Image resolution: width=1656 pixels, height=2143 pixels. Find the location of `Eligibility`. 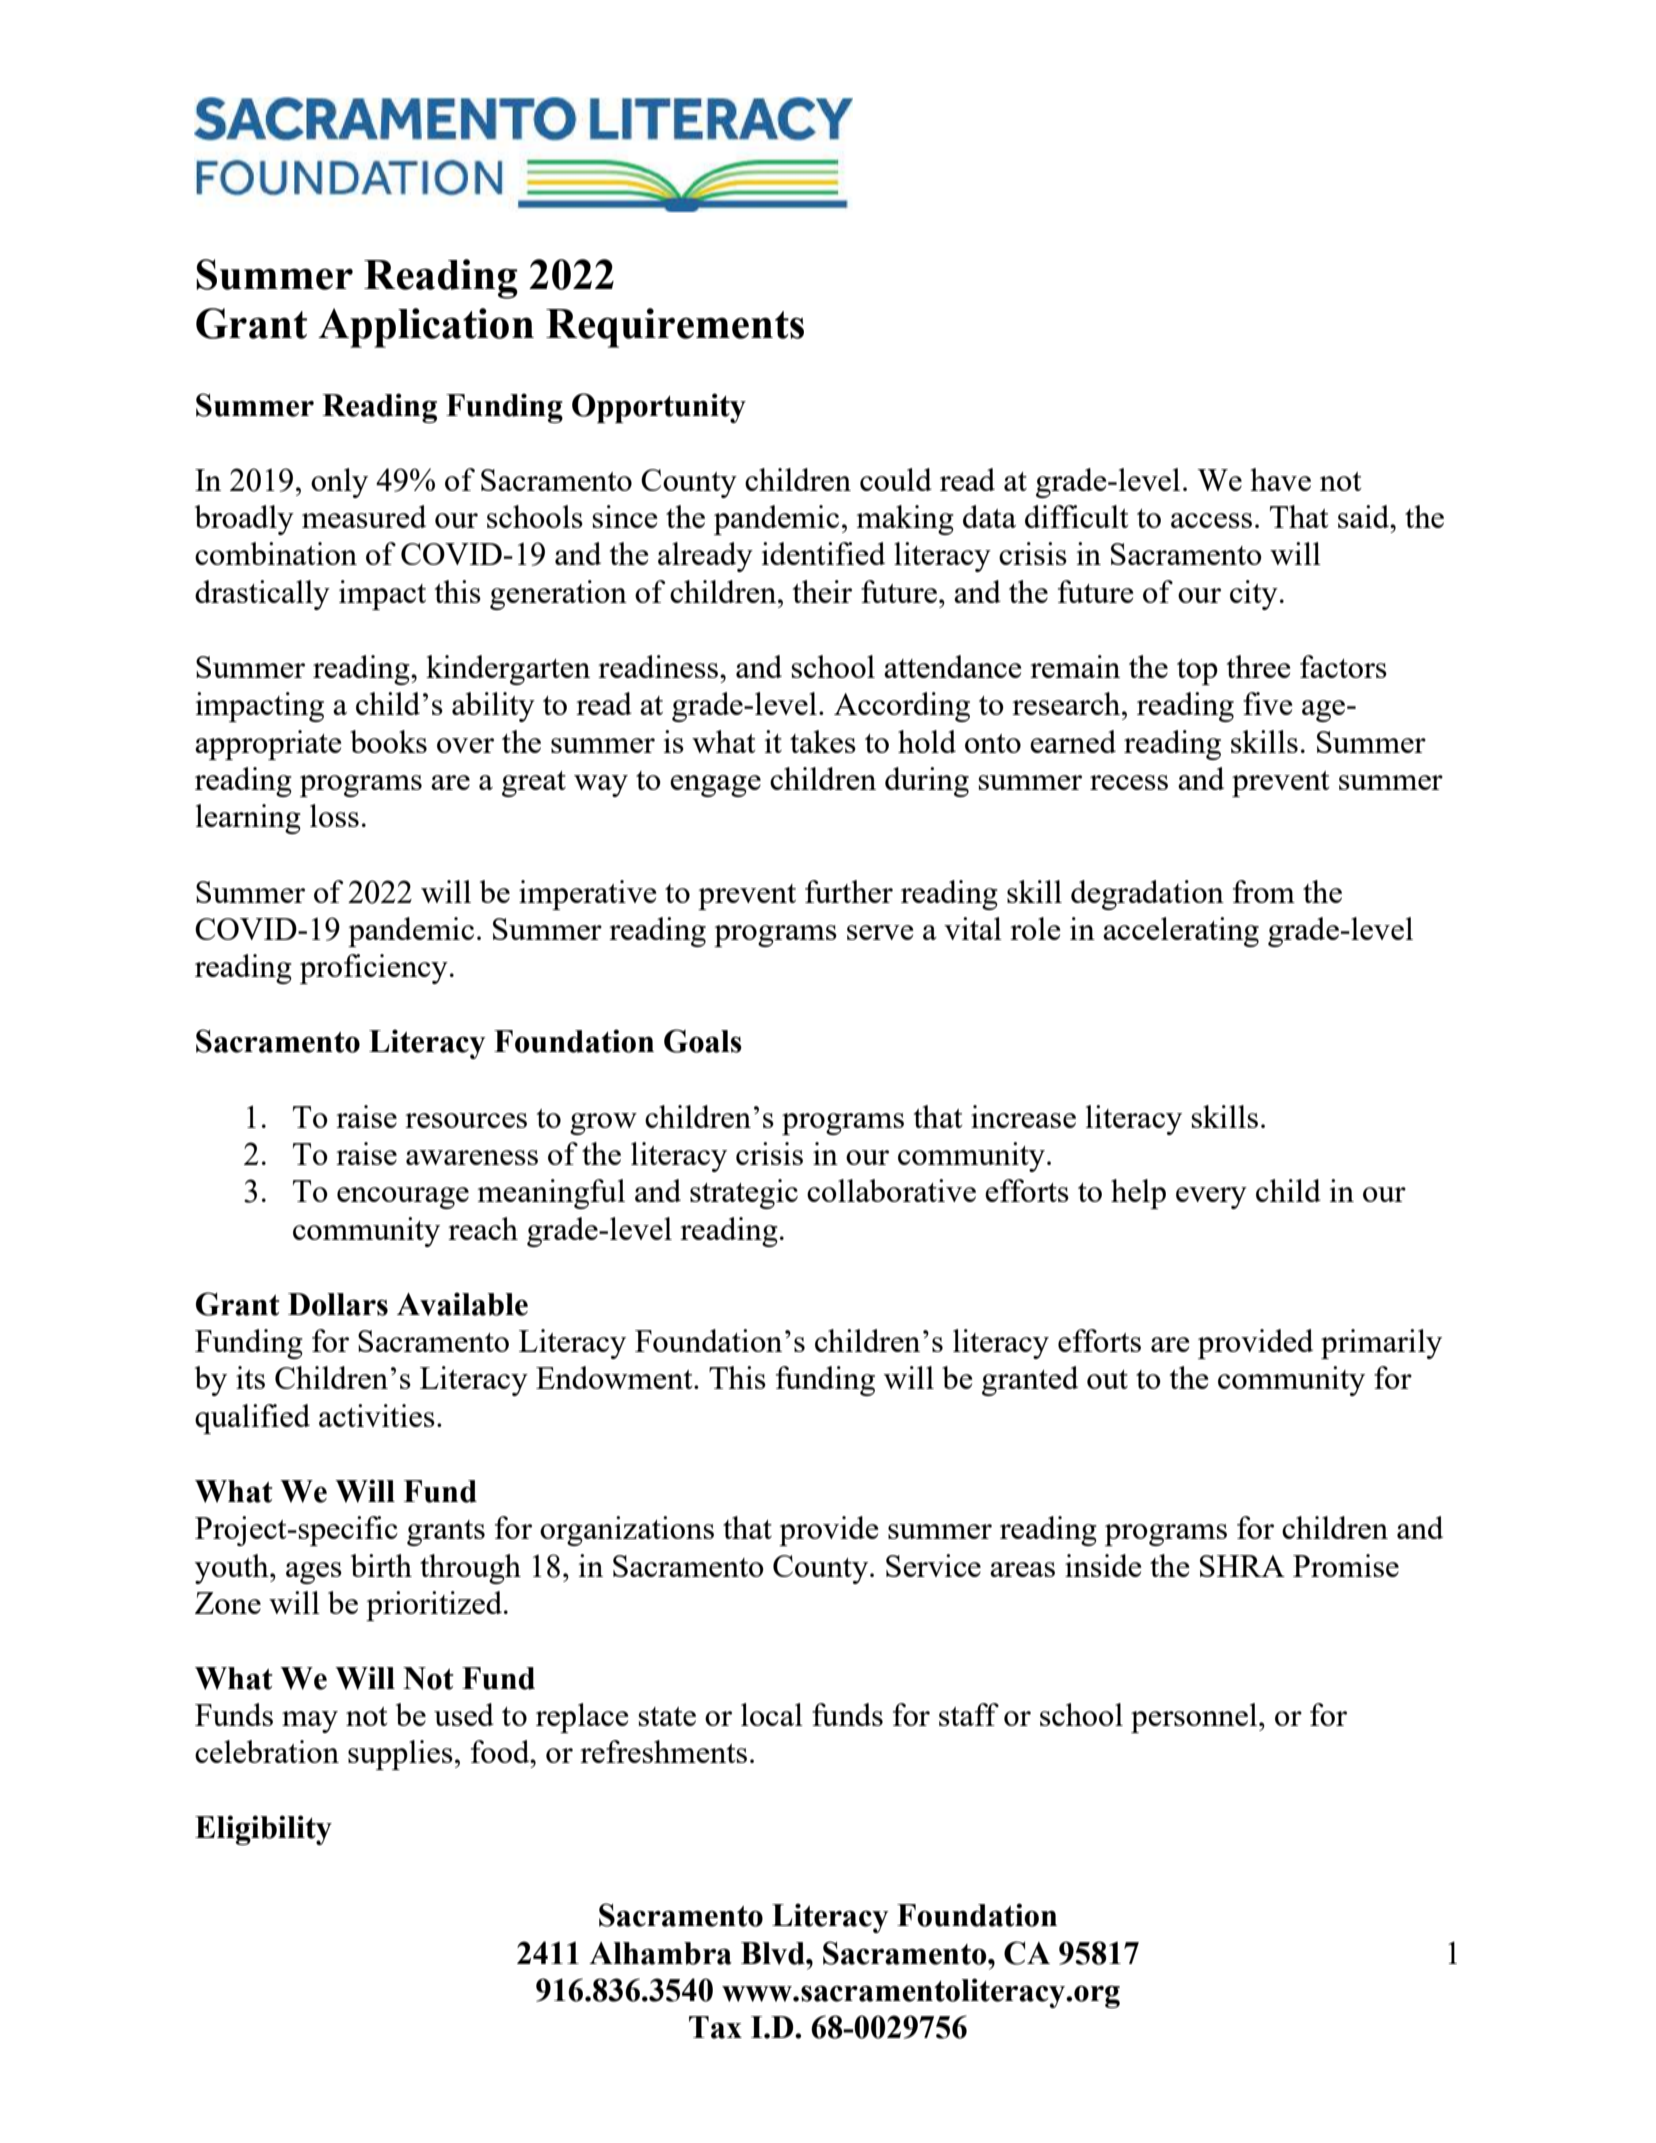

Eligibility is located at coordinates (263, 1830).
